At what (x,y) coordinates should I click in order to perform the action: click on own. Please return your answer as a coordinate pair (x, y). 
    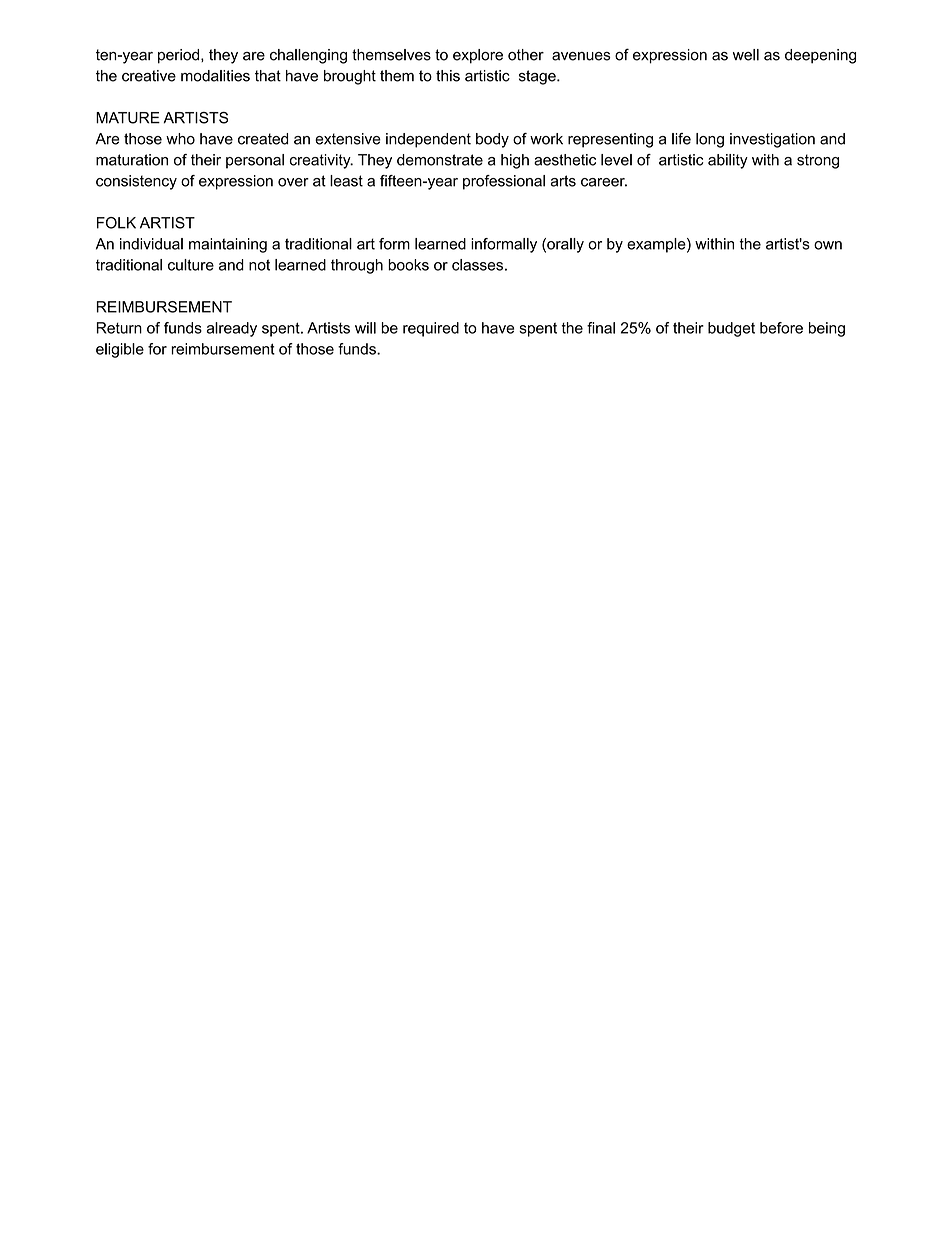
    Looking at the image, I should click on (828, 245).
